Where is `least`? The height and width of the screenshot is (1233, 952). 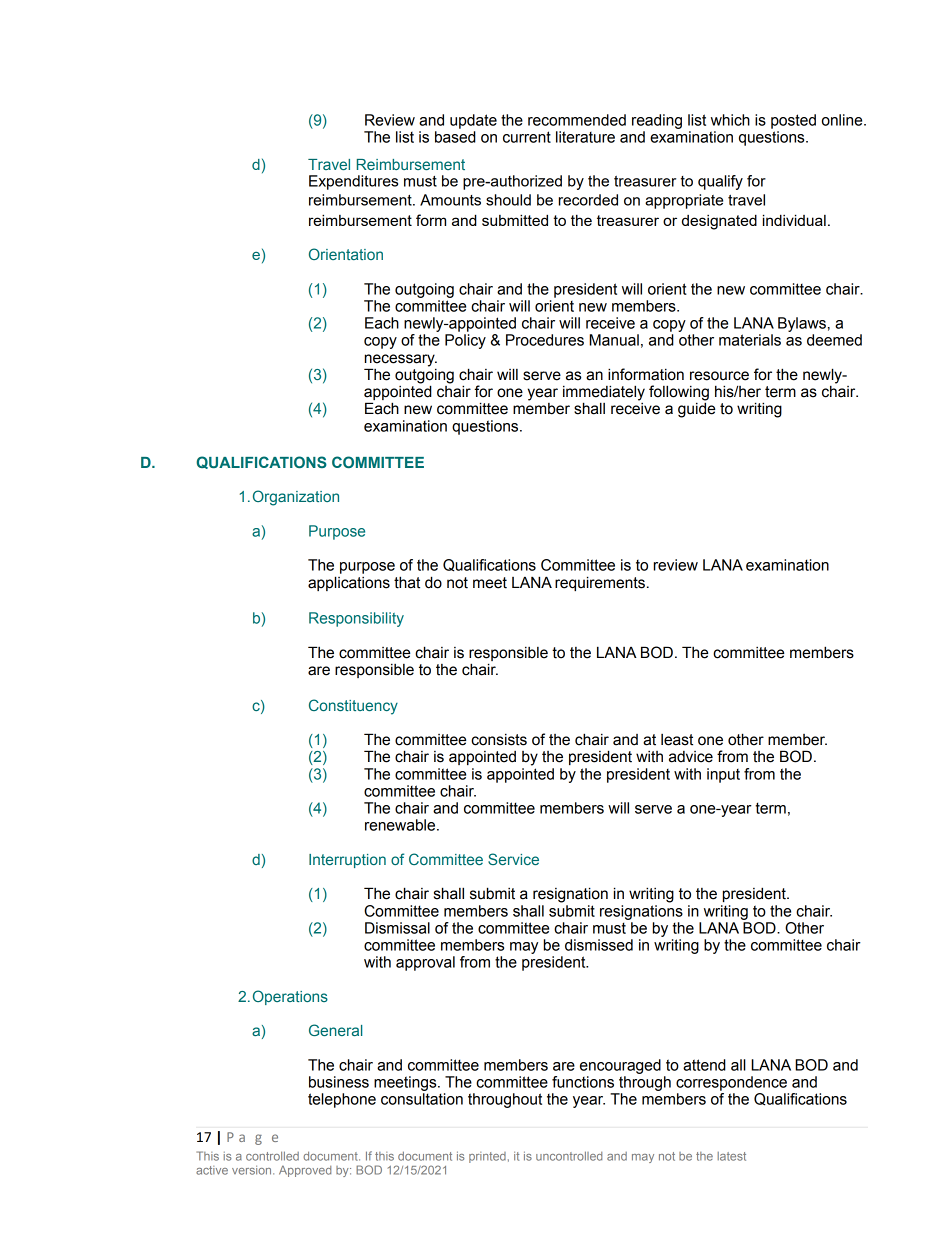
least is located at coordinates (677, 740).
